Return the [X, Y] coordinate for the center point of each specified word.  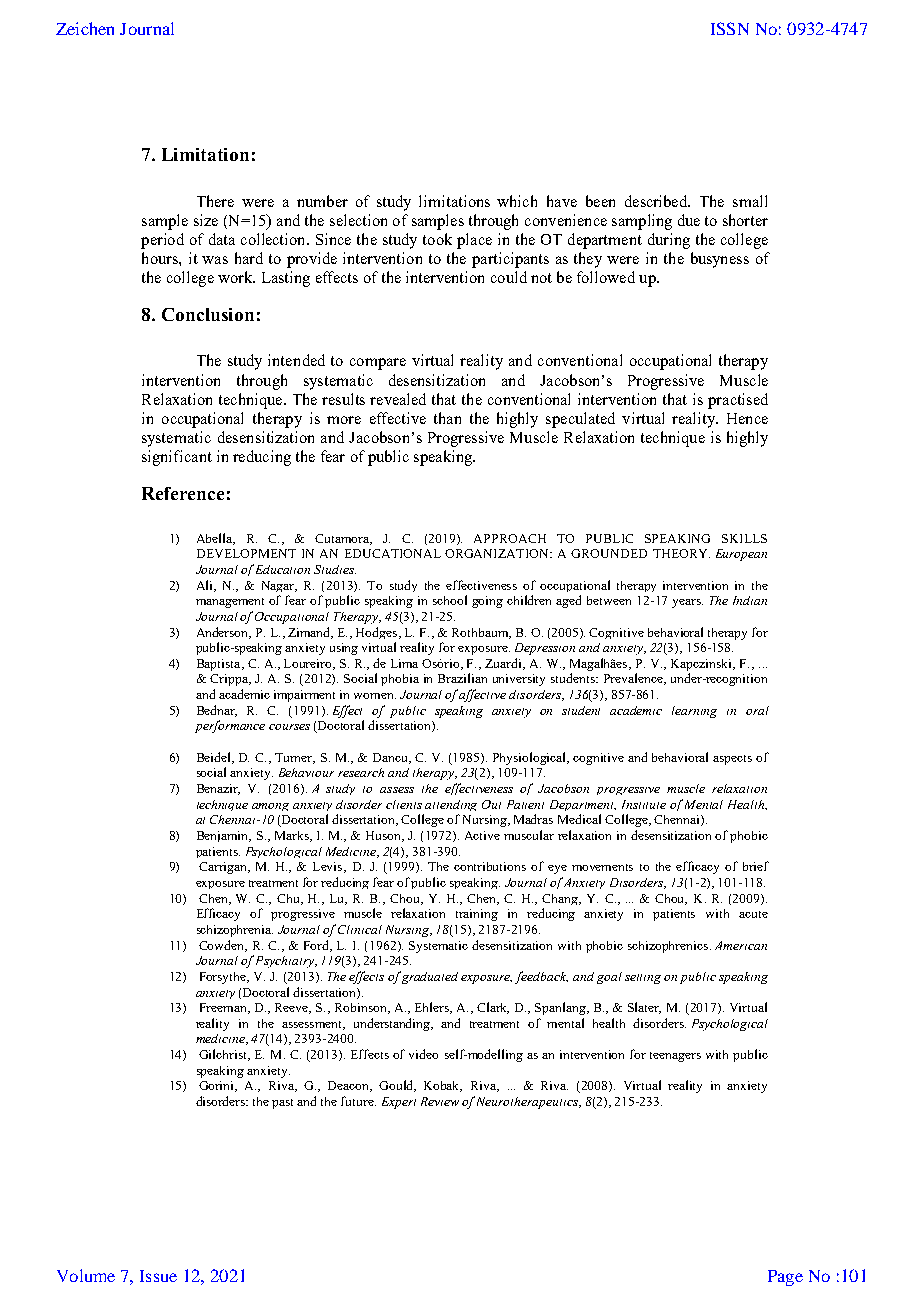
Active [482, 835]
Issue [158, 1276]
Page [785, 1278]
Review [440, 1101]
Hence [747, 418]
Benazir [218, 789]
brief [756, 866]
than [447, 418]
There [215, 201]
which [517, 201]
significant [177, 458]
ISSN [730, 28]
